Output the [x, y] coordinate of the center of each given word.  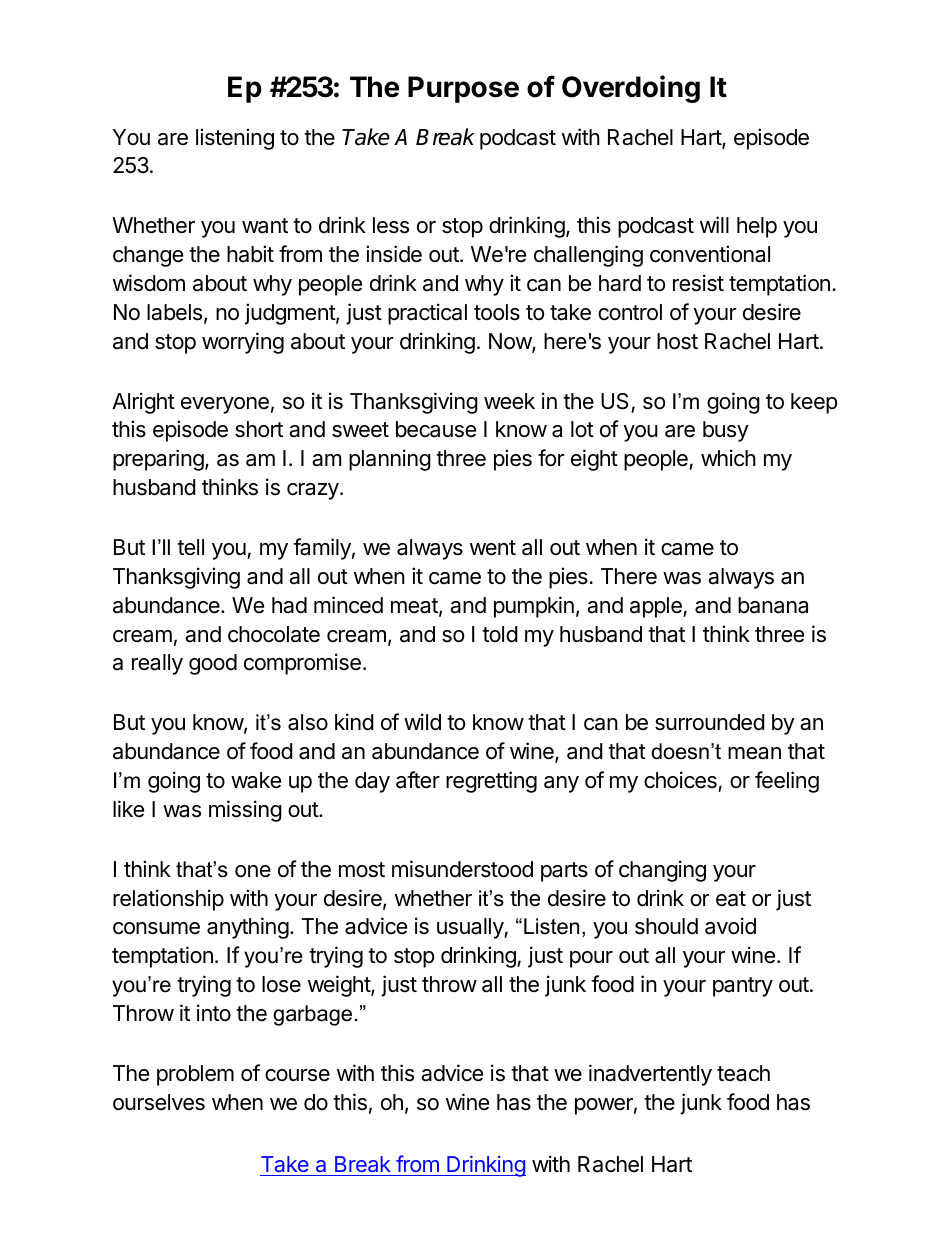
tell [190, 547]
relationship [168, 900]
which [728, 458]
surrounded [710, 722]
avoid [730, 926]
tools [497, 312]
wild [422, 722]
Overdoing [631, 89]
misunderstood [462, 869]
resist [698, 283]
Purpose [463, 89]
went [493, 548]
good [213, 664]
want [265, 226]
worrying [243, 343]
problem [195, 1075]
